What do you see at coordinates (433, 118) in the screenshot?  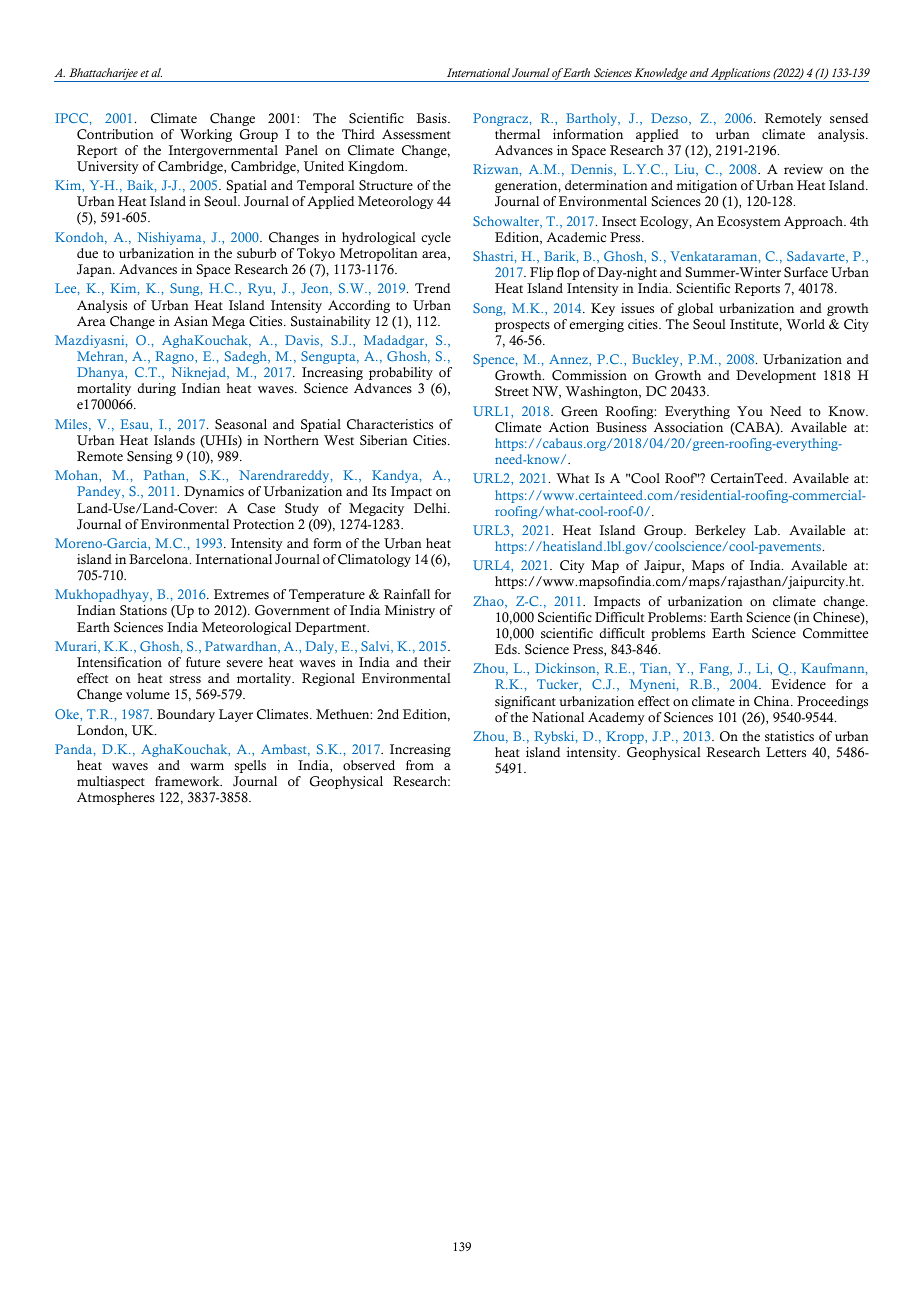 I see `Basis` at bounding box center [433, 118].
